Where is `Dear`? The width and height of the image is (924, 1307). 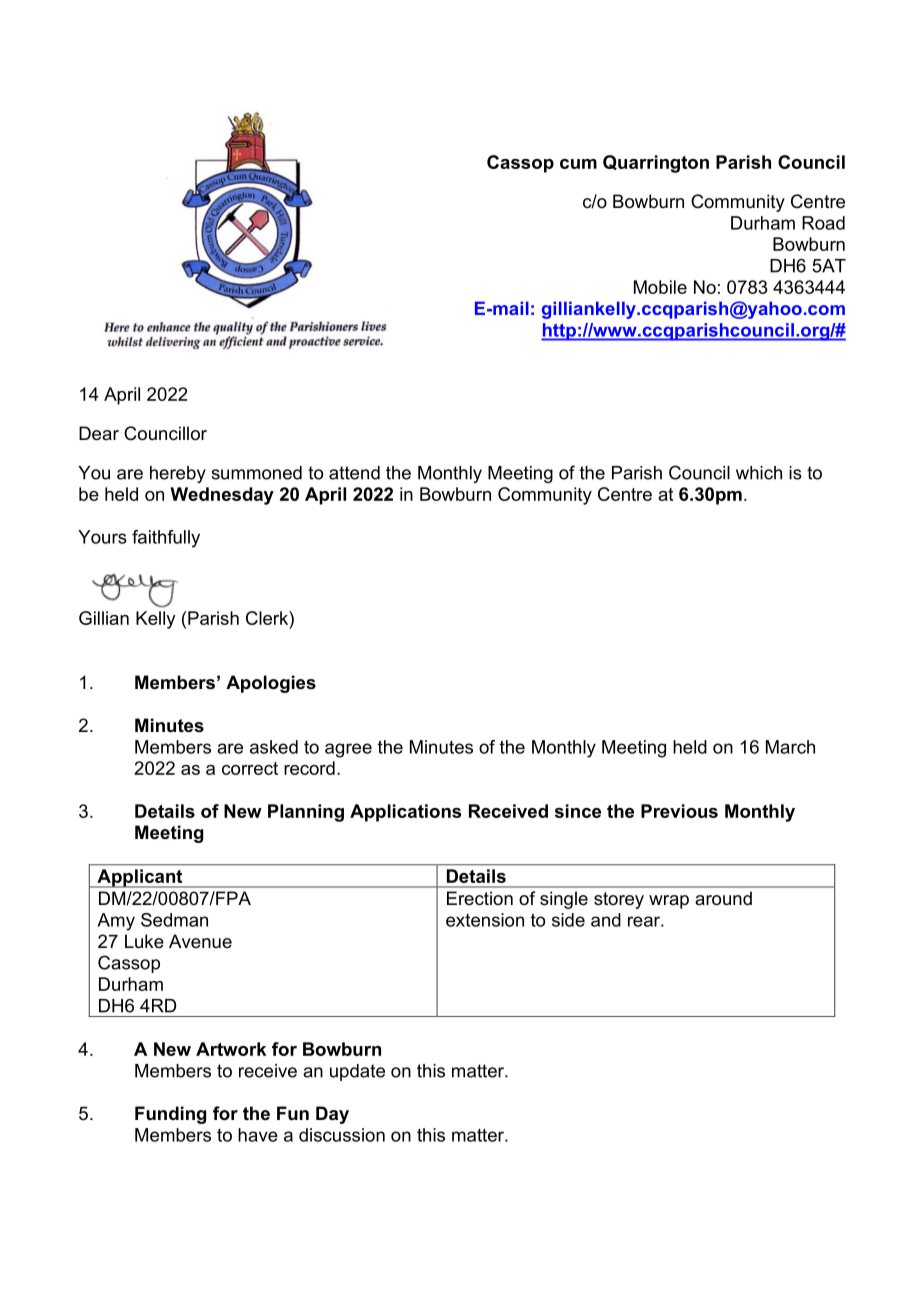
Dear is located at coordinates (99, 433).
